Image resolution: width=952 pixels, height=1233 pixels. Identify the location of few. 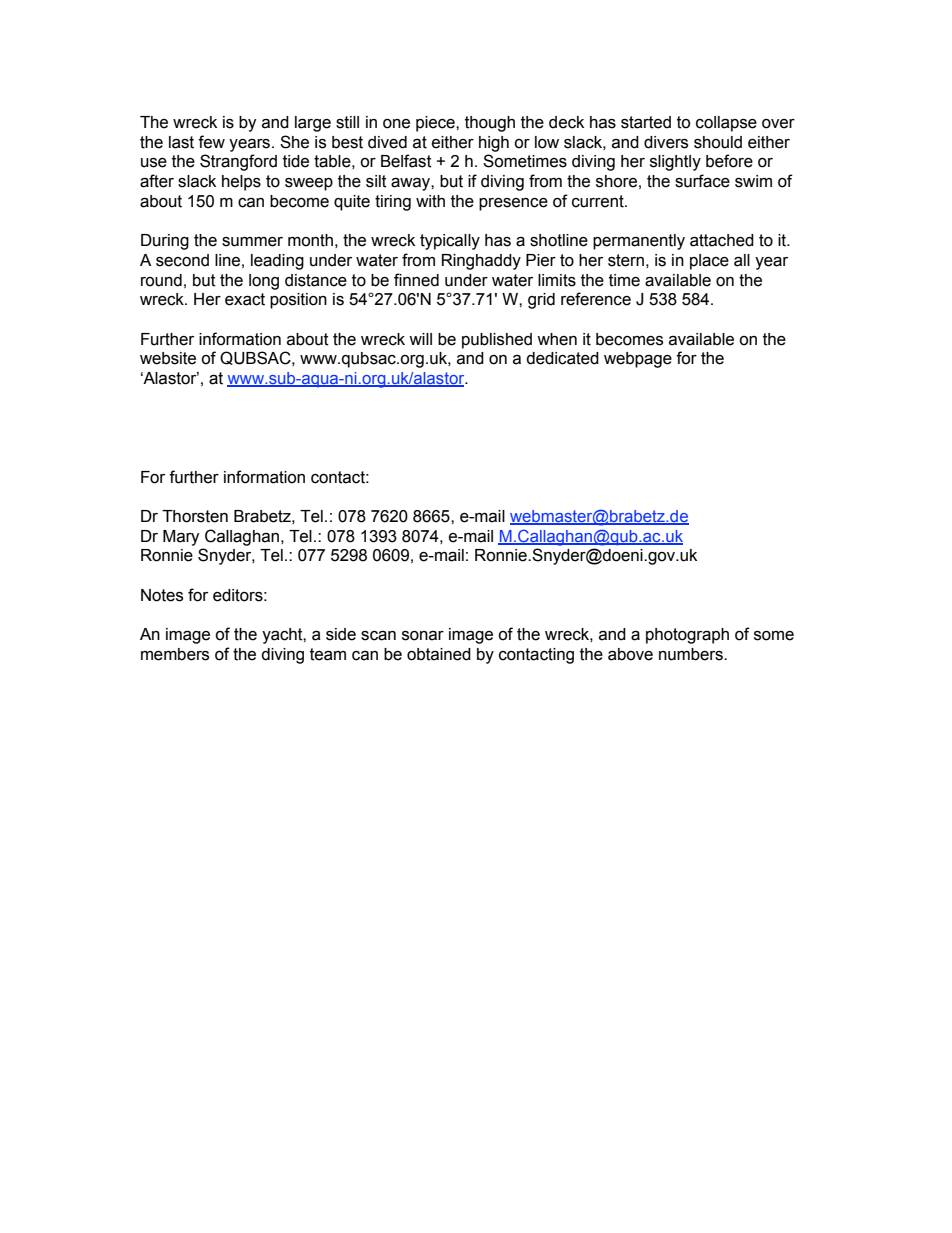
(211, 142).
